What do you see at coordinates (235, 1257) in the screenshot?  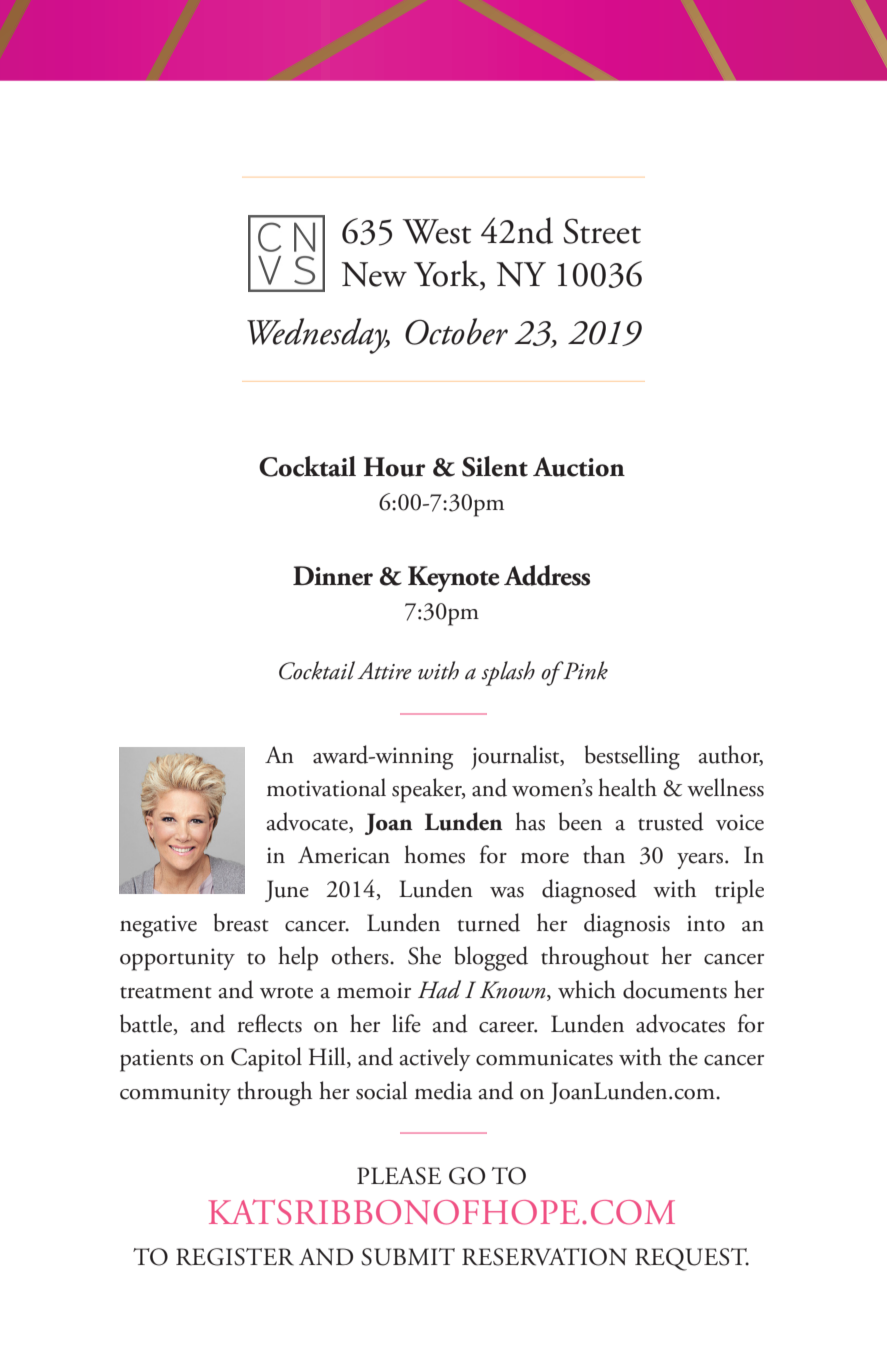 I see `REGISTER` at bounding box center [235, 1257].
